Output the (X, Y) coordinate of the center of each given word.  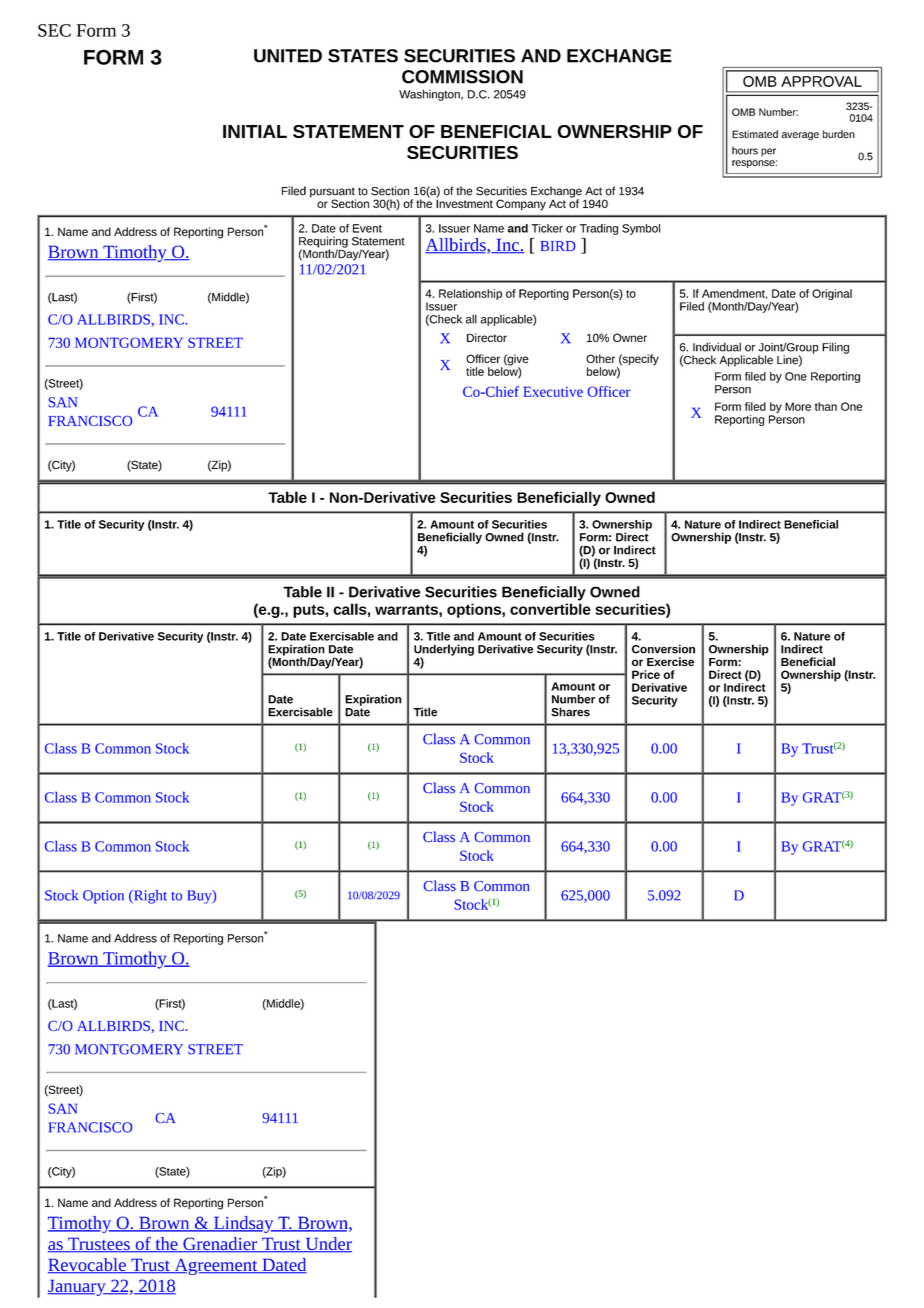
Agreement (216, 1267)
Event (367, 228)
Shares (570, 712)
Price (646, 674)
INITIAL (255, 131)
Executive (553, 391)
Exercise (670, 661)
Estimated (755, 134)
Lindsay (243, 1224)
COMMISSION (462, 77)
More (798, 406)
